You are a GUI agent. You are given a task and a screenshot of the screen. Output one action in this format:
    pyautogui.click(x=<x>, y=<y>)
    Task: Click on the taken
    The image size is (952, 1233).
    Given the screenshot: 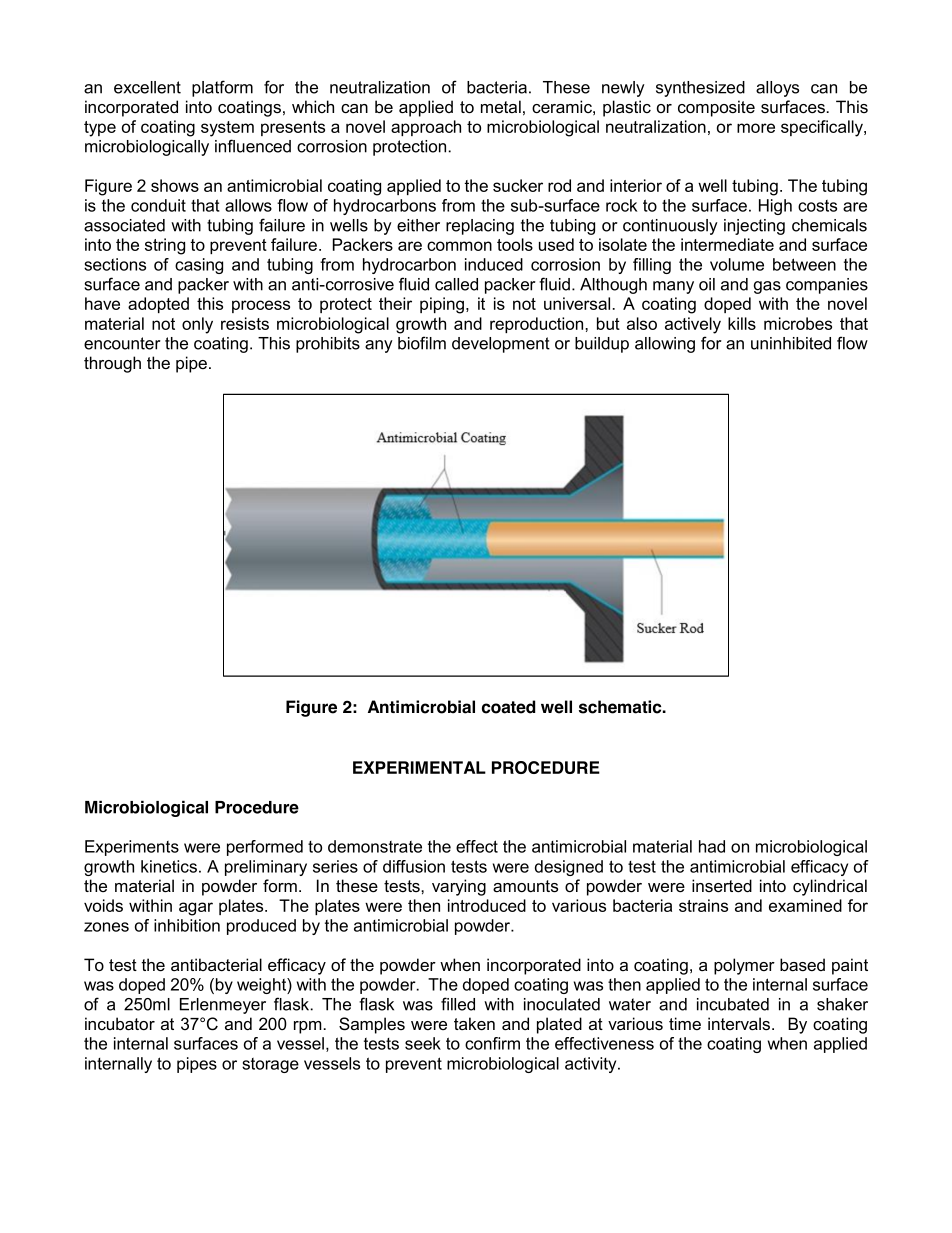 What is the action you would take?
    pyautogui.click(x=474, y=1024)
